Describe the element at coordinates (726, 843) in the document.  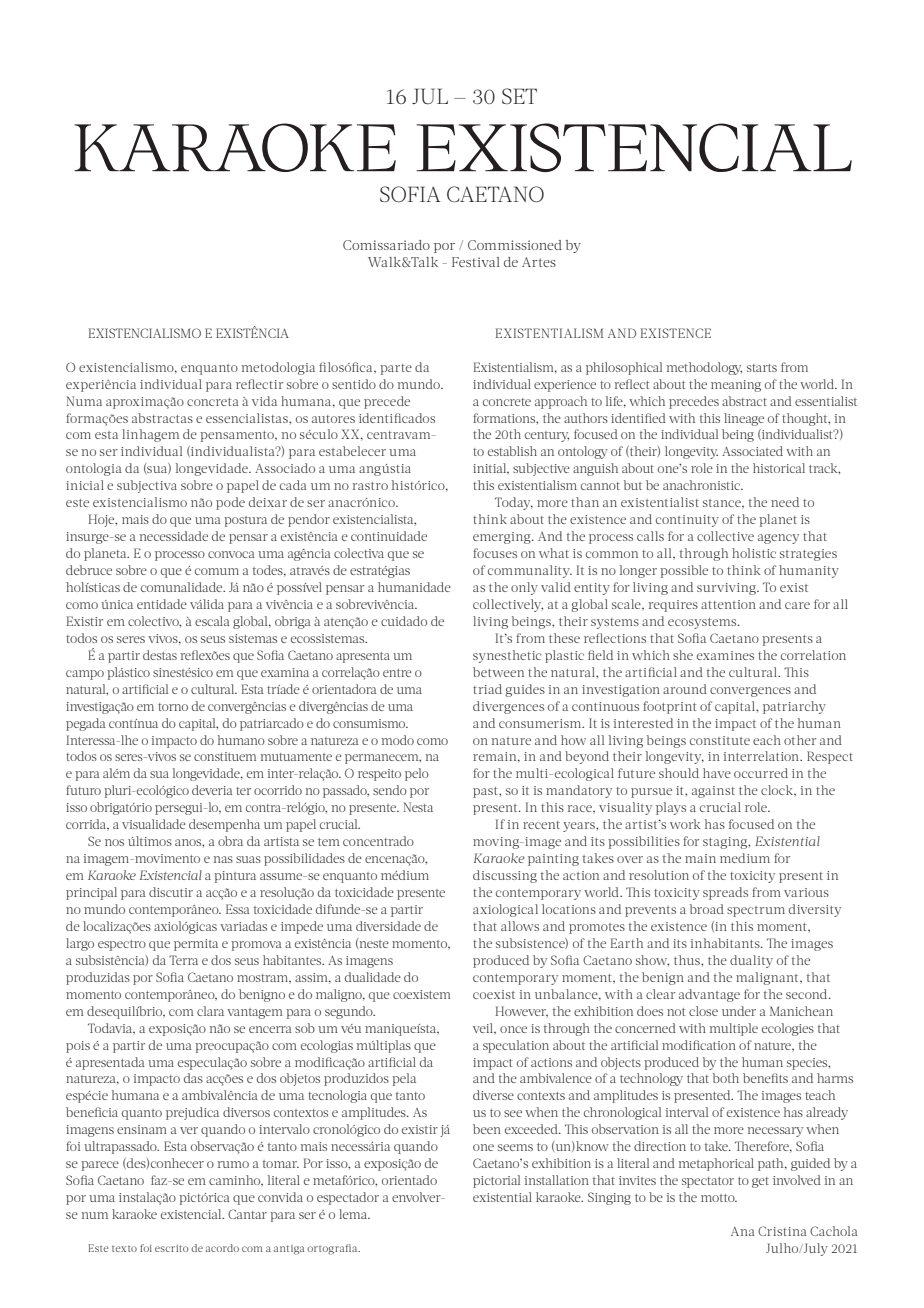
I see `staging` at that location.
